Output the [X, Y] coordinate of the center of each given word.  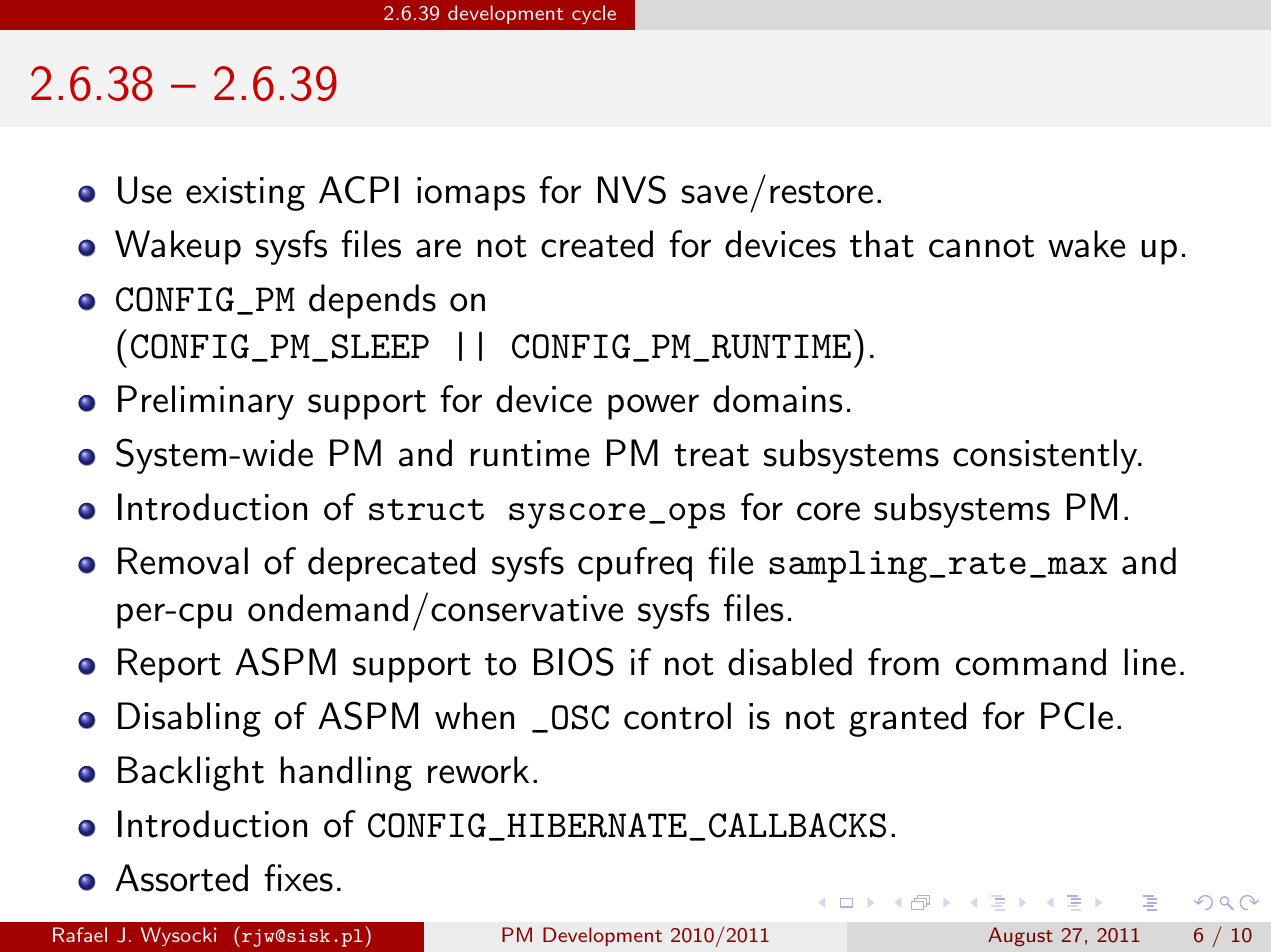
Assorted [181, 878]
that [882, 244]
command [1031, 662]
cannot [981, 246]
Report [169, 665]
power [653, 407]
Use [145, 190]
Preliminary [206, 402]
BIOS [574, 661]
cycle [594, 14]
